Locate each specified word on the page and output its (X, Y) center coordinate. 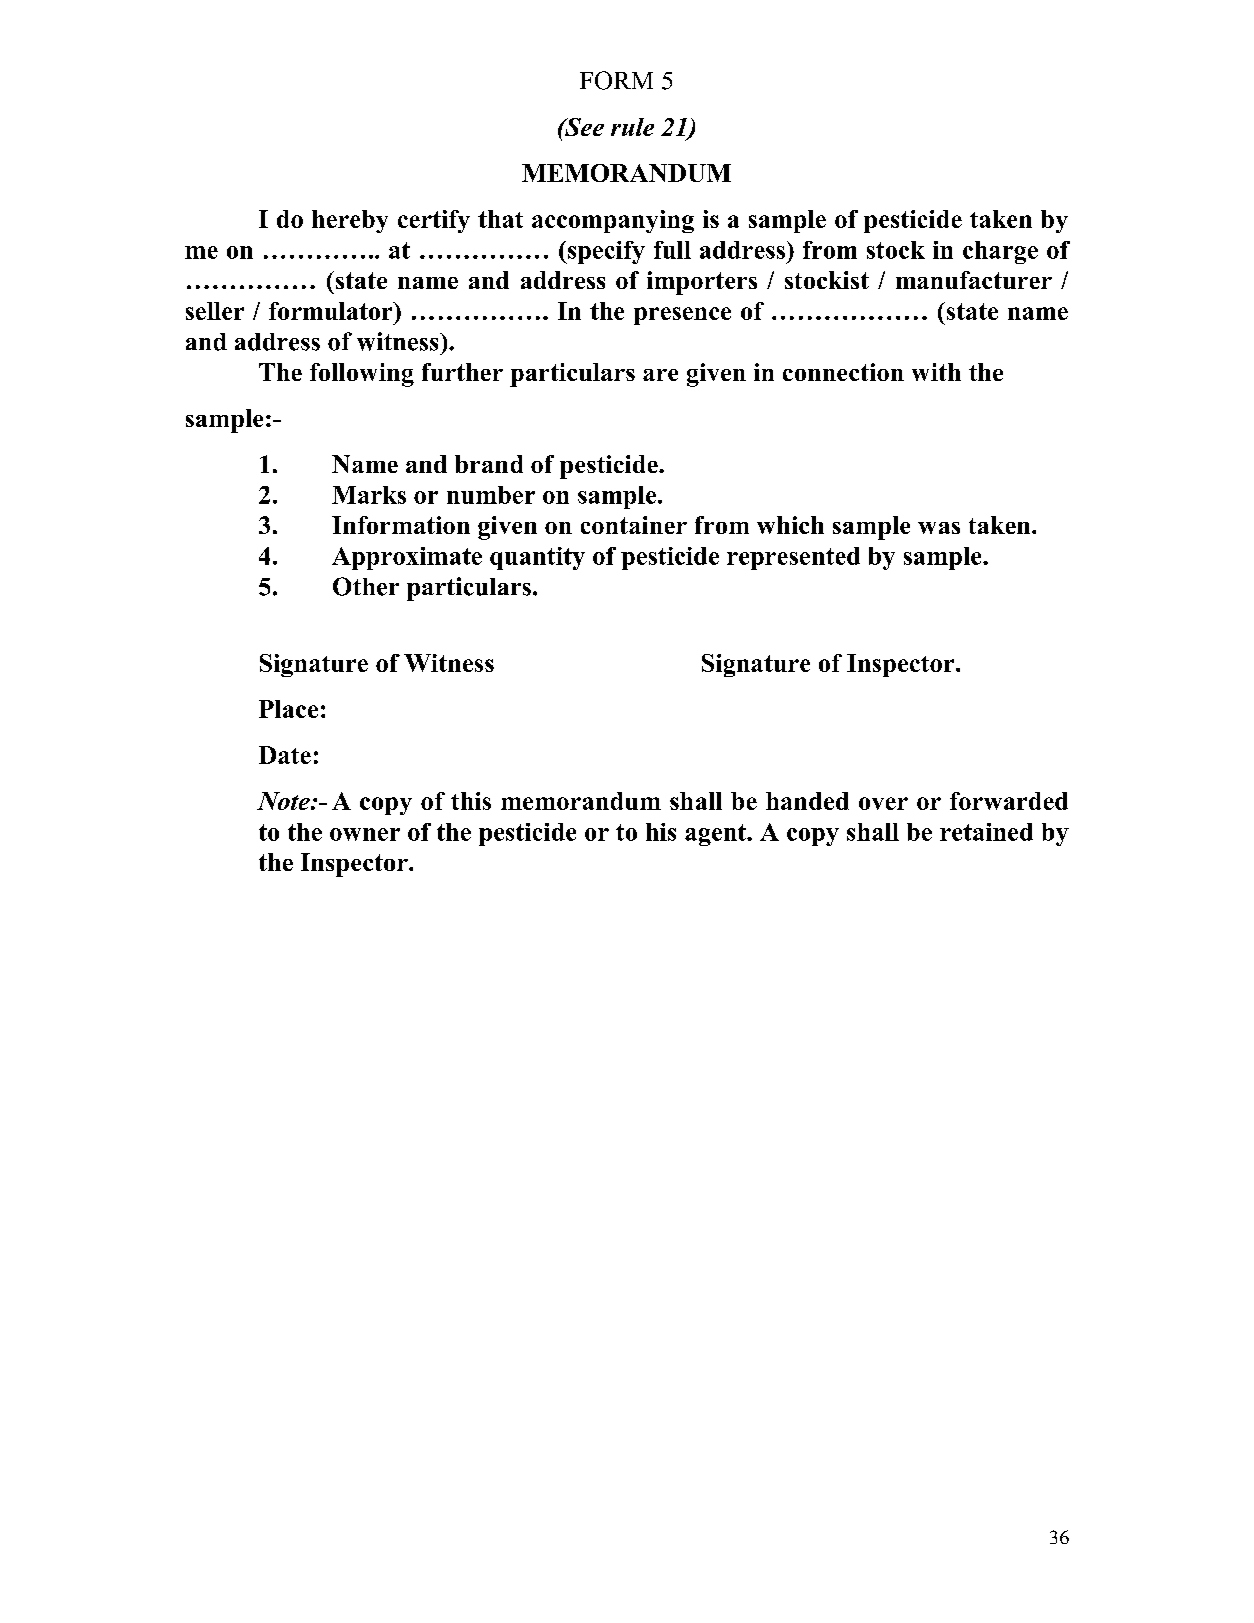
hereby (350, 221)
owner (365, 834)
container (634, 525)
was (939, 528)
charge (1000, 252)
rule (632, 127)
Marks (369, 495)
